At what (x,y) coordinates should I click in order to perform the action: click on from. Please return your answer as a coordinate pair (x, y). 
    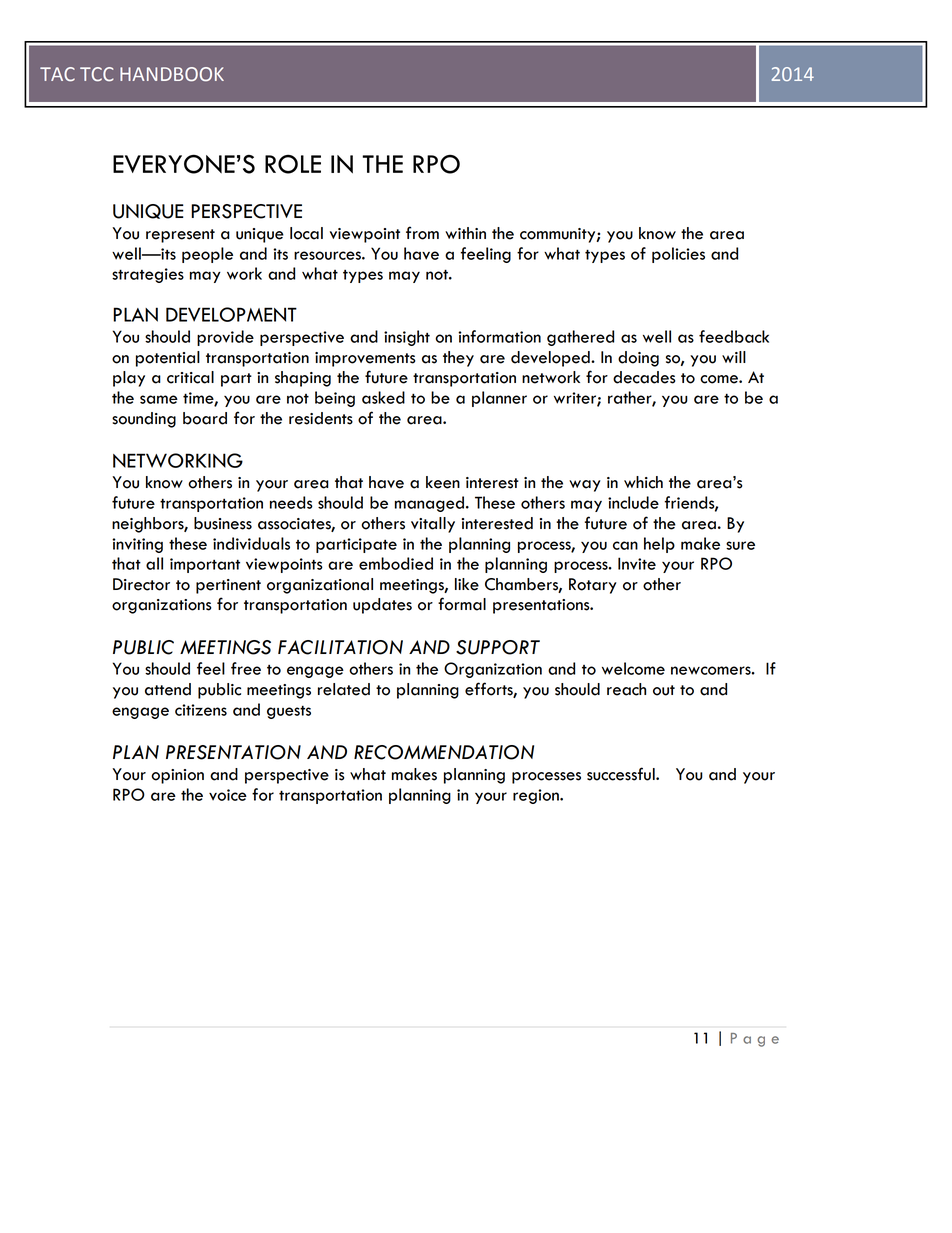
    Looking at the image, I should click on (422, 233).
